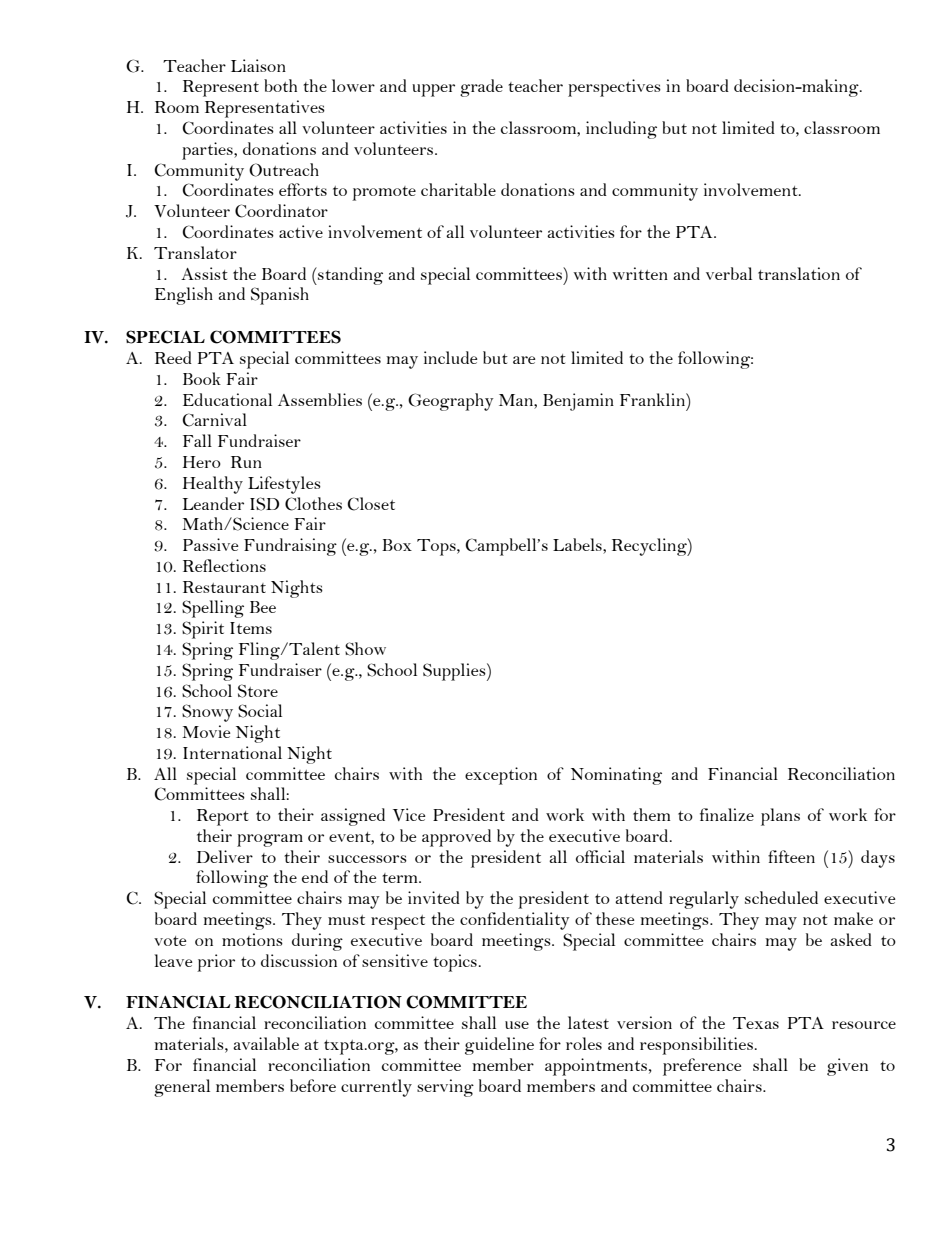 Image resolution: width=952 pixels, height=1233 pixels. Describe the element at coordinates (280, 85) in the screenshot. I see `both` at that location.
